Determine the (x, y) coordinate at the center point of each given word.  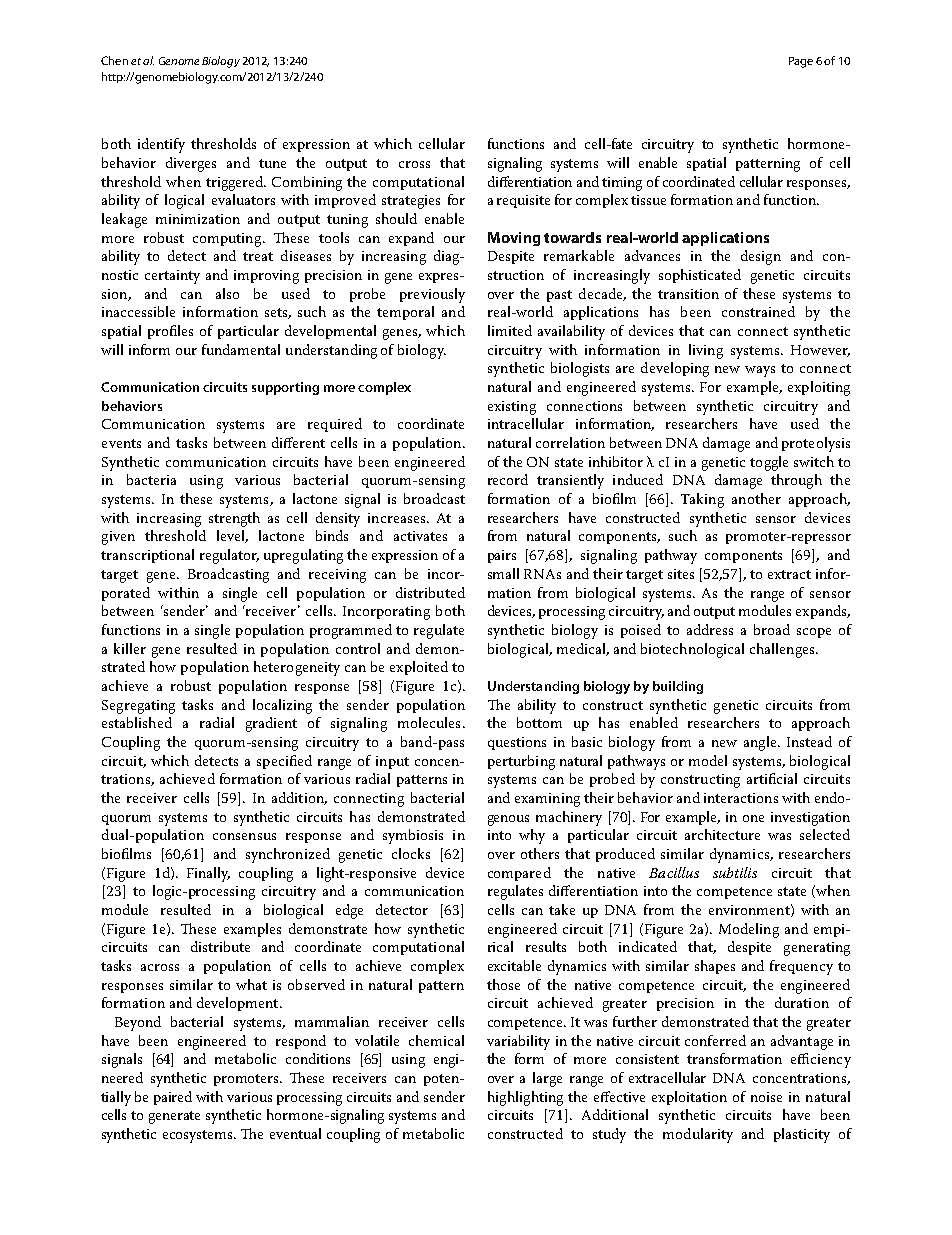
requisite (523, 201)
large (547, 1079)
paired (173, 1098)
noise (766, 1097)
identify (161, 145)
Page (801, 62)
